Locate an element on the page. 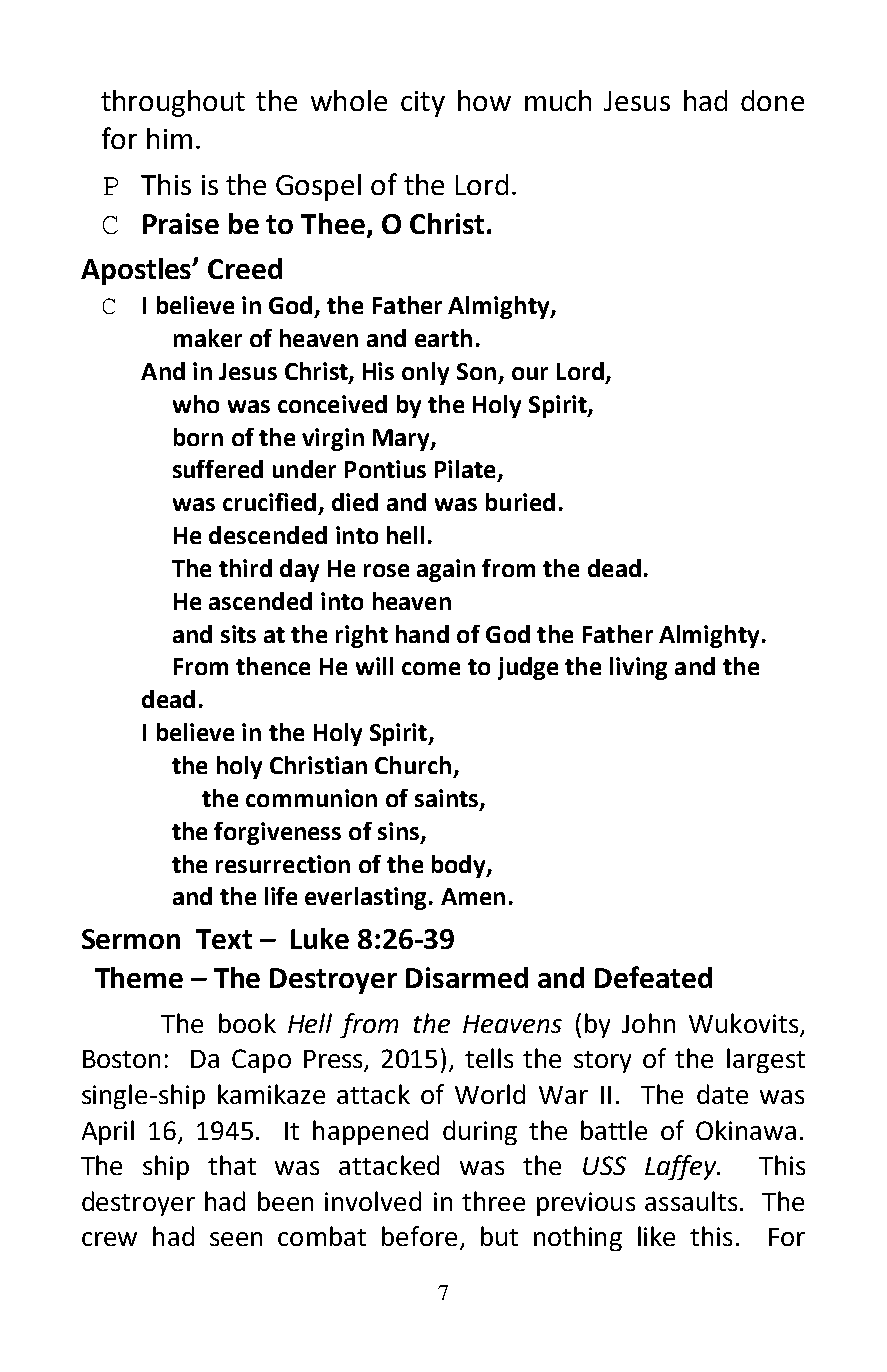  Disarmed is located at coordinates (467, 977).
